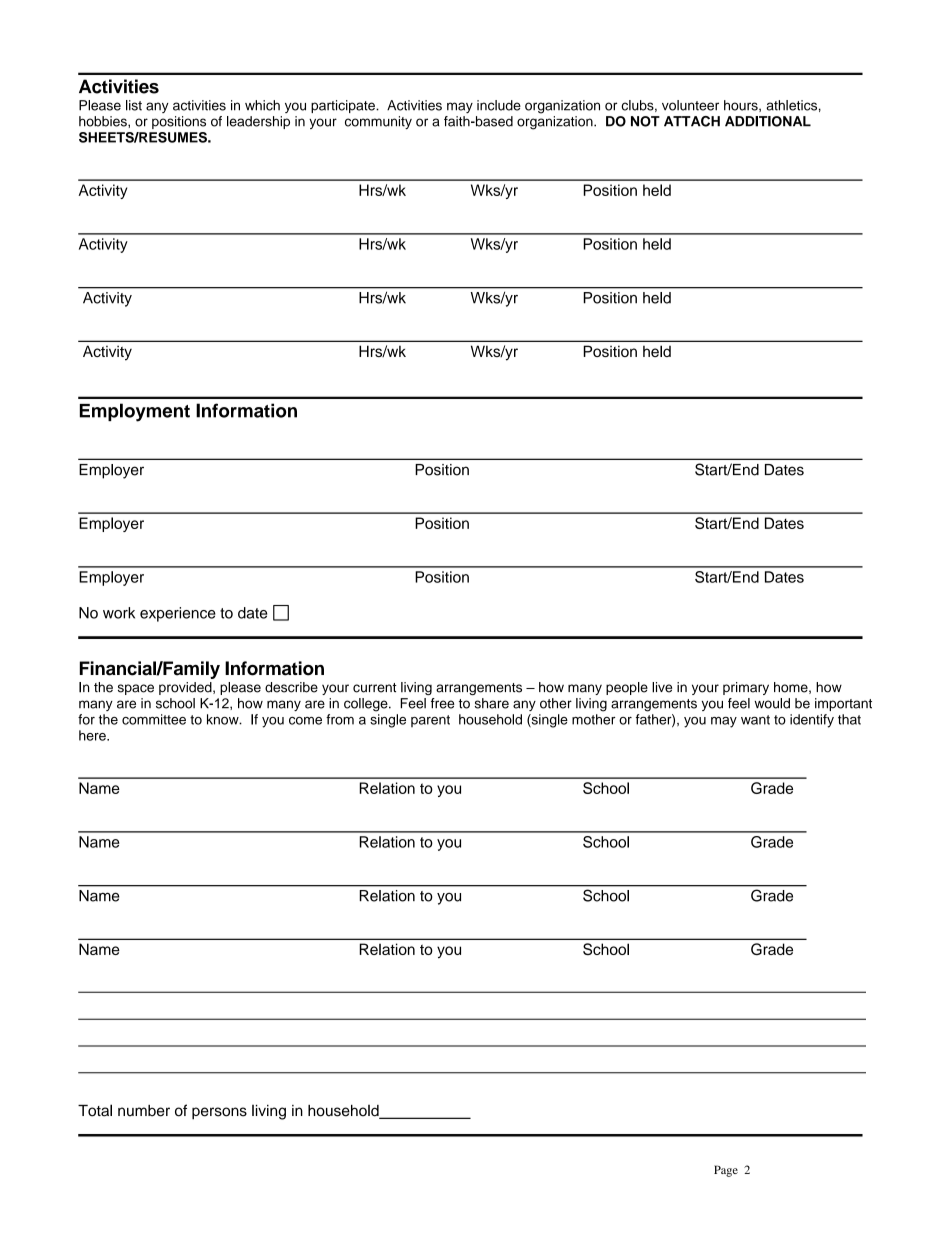 This page has height=1233, width=952. What do you see at coordinates (219, 1113) in the page?
I see `persons` at bounding box center [219, 1113].
